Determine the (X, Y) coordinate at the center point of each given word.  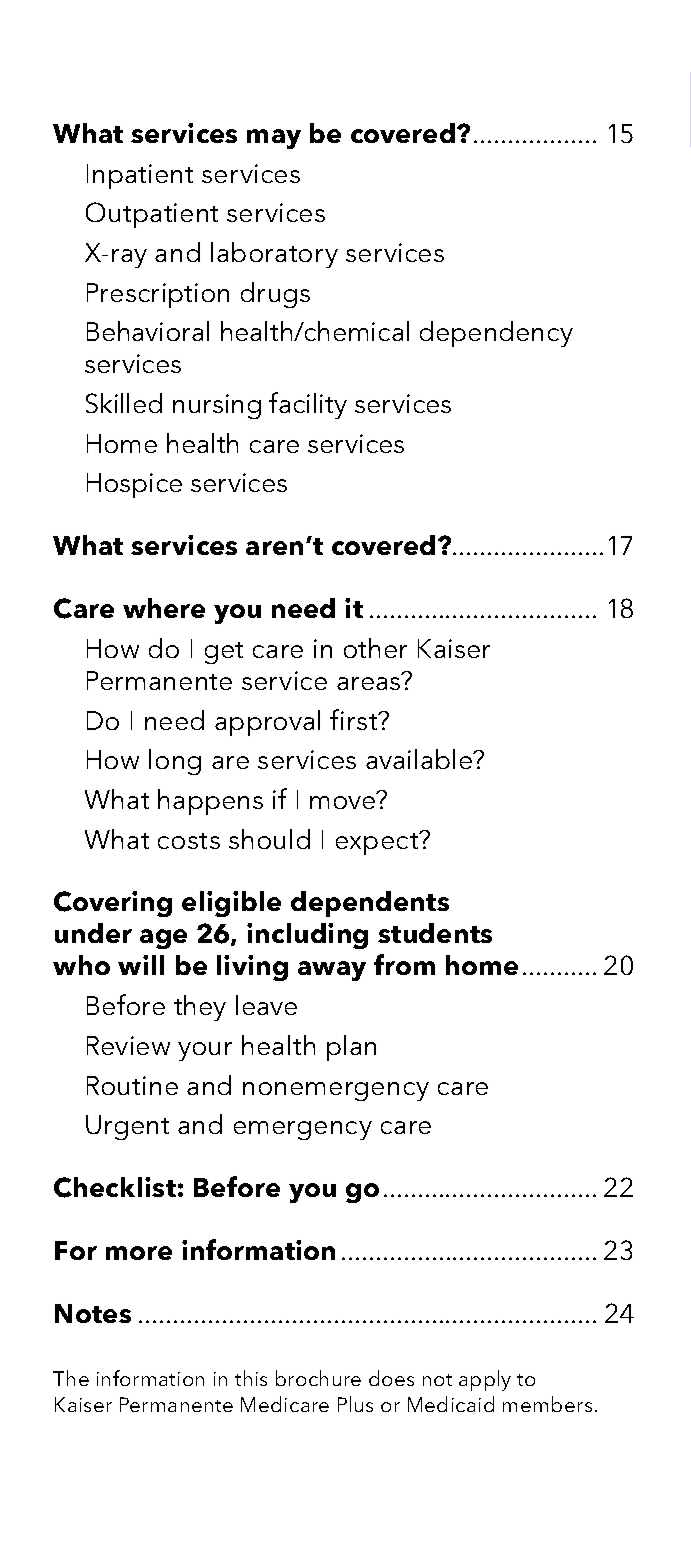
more (139, 1253)
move (342, 802)
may (274, 139)
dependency (496, 334)
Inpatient (140, 176)
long (175, 762)
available (420, 759)
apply (485, 1380)
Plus (355, 1404)
